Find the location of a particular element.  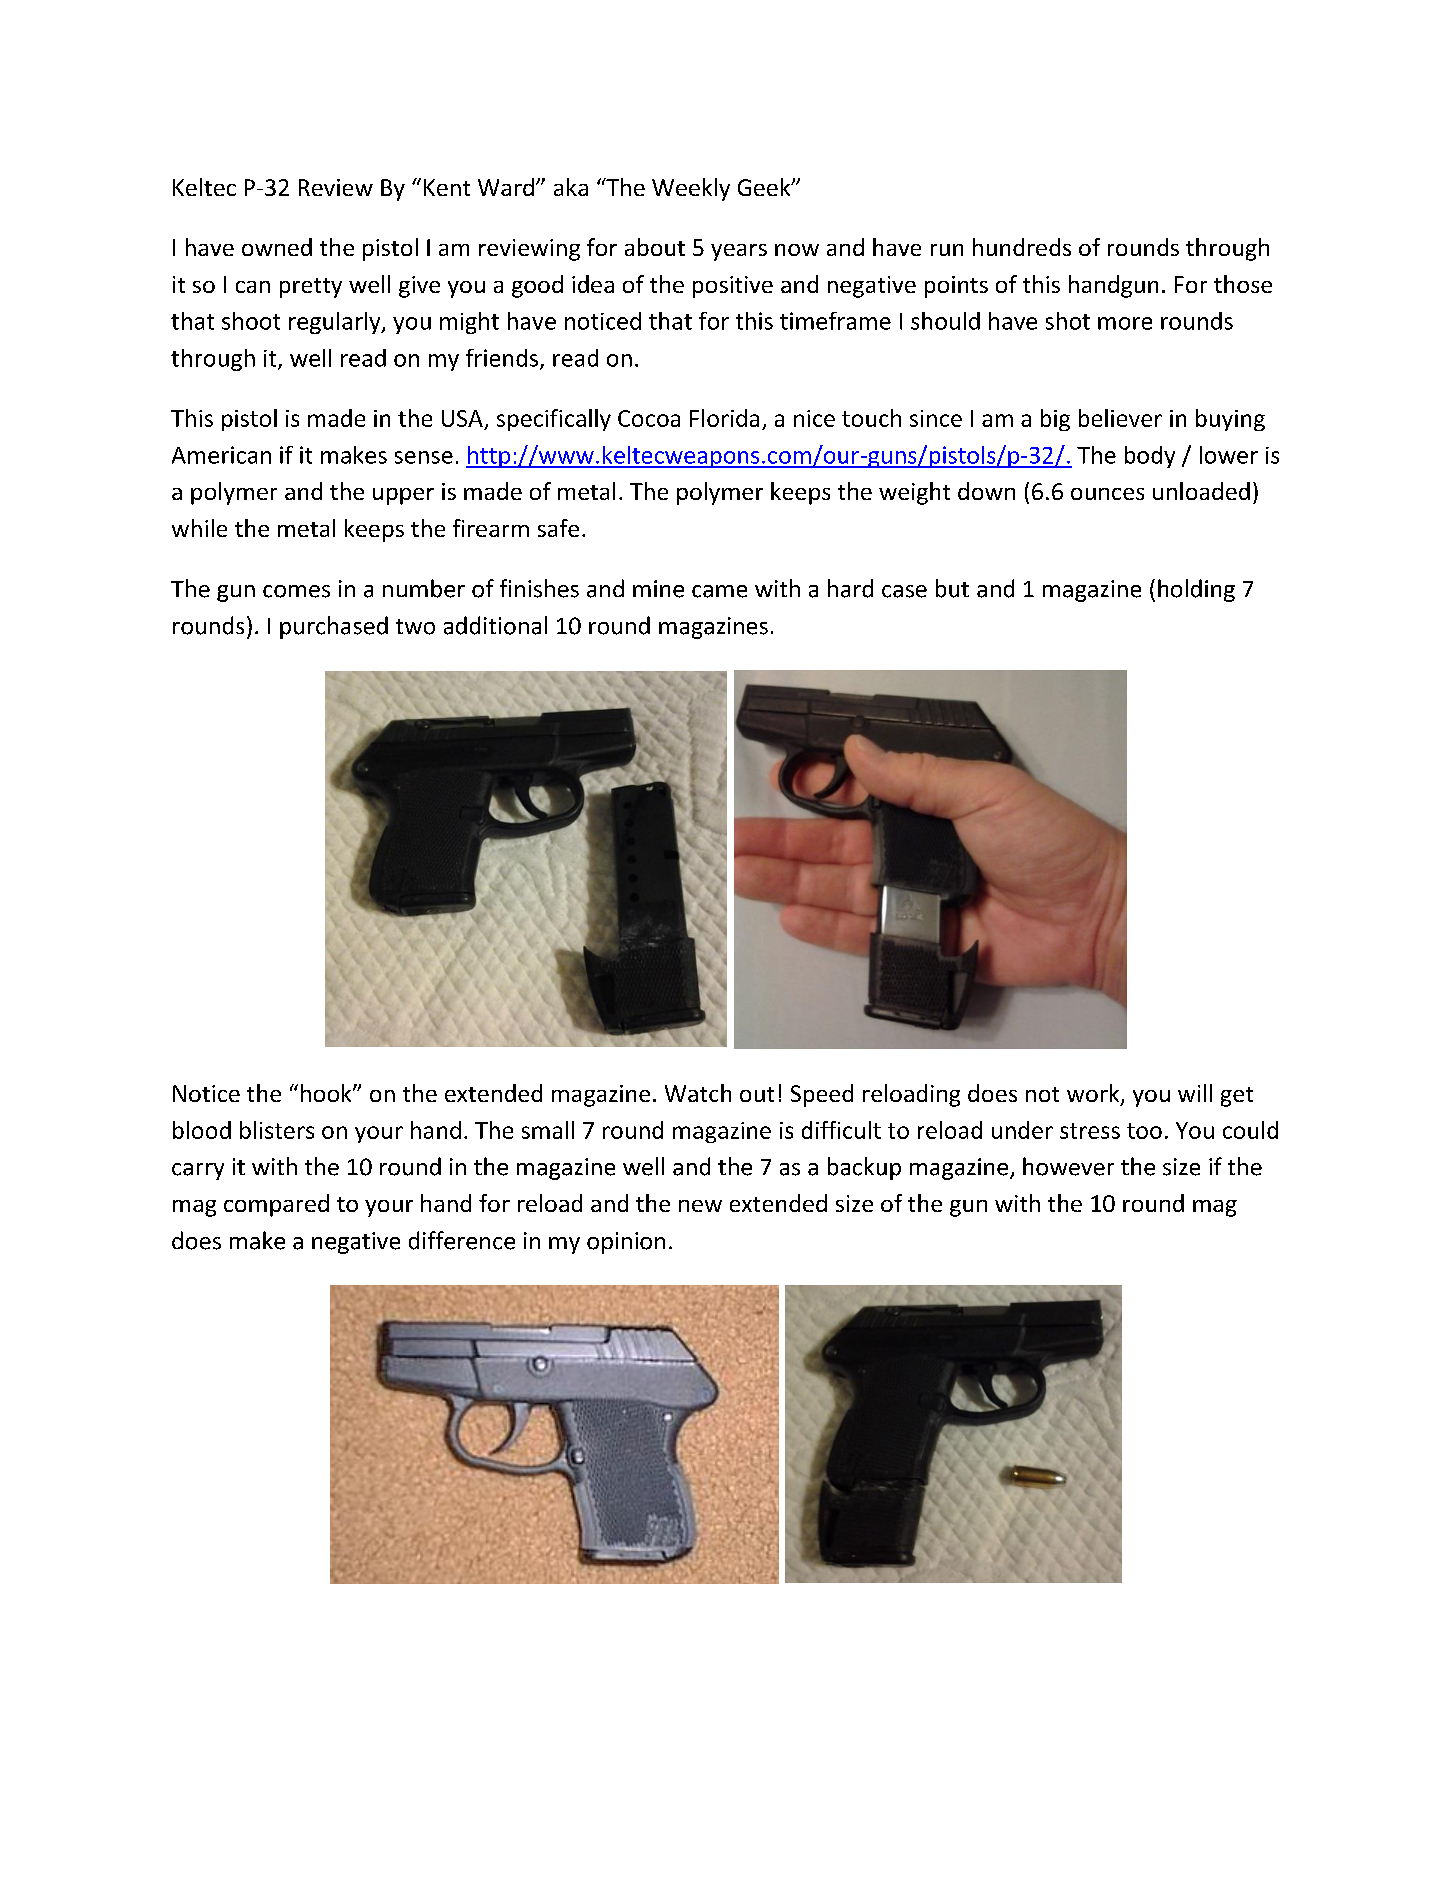

owned is located at coordinates (277, 247).
